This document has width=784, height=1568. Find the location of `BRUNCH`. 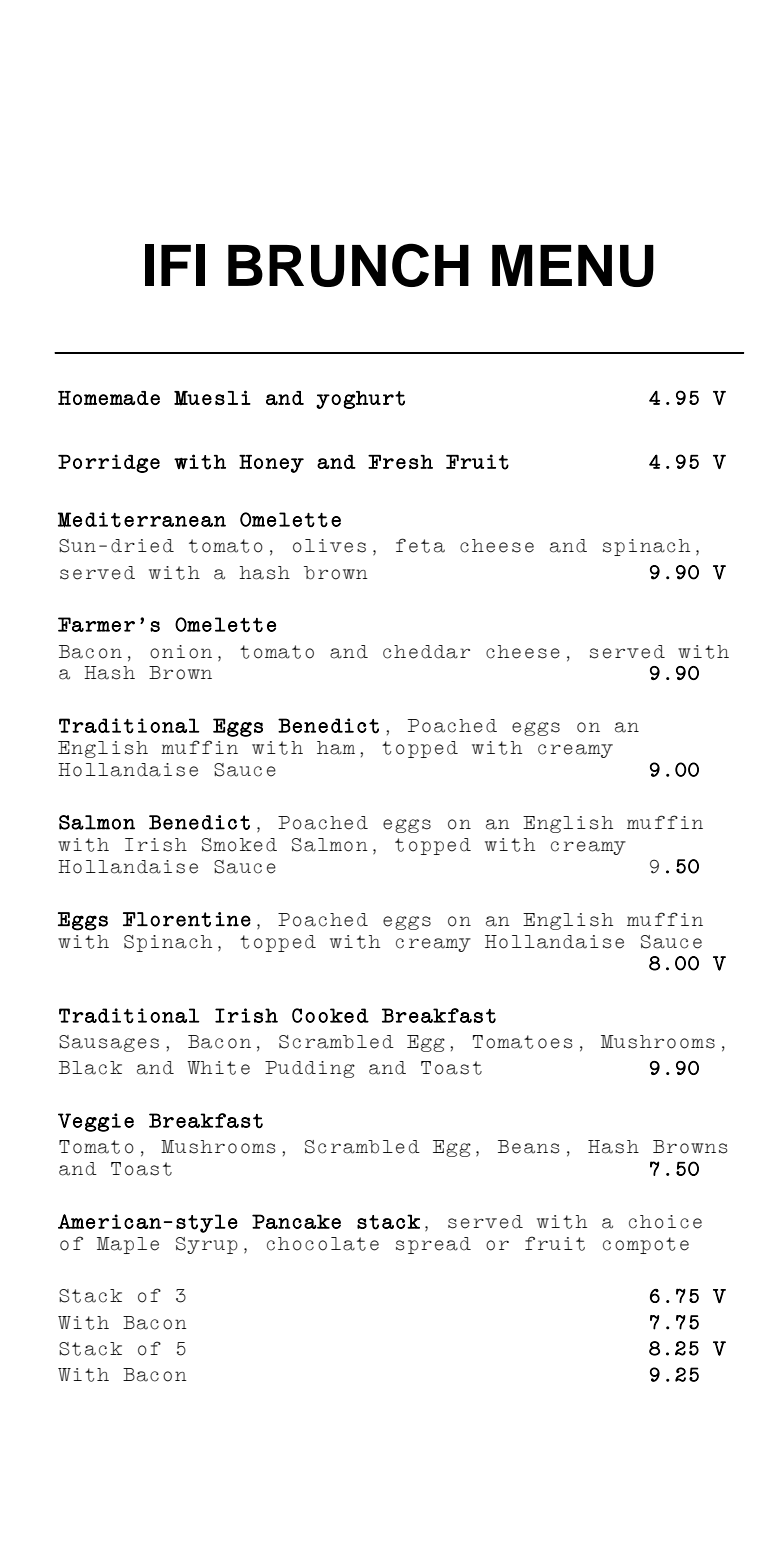

BRUNCH is located at coordinates (348, 265).
